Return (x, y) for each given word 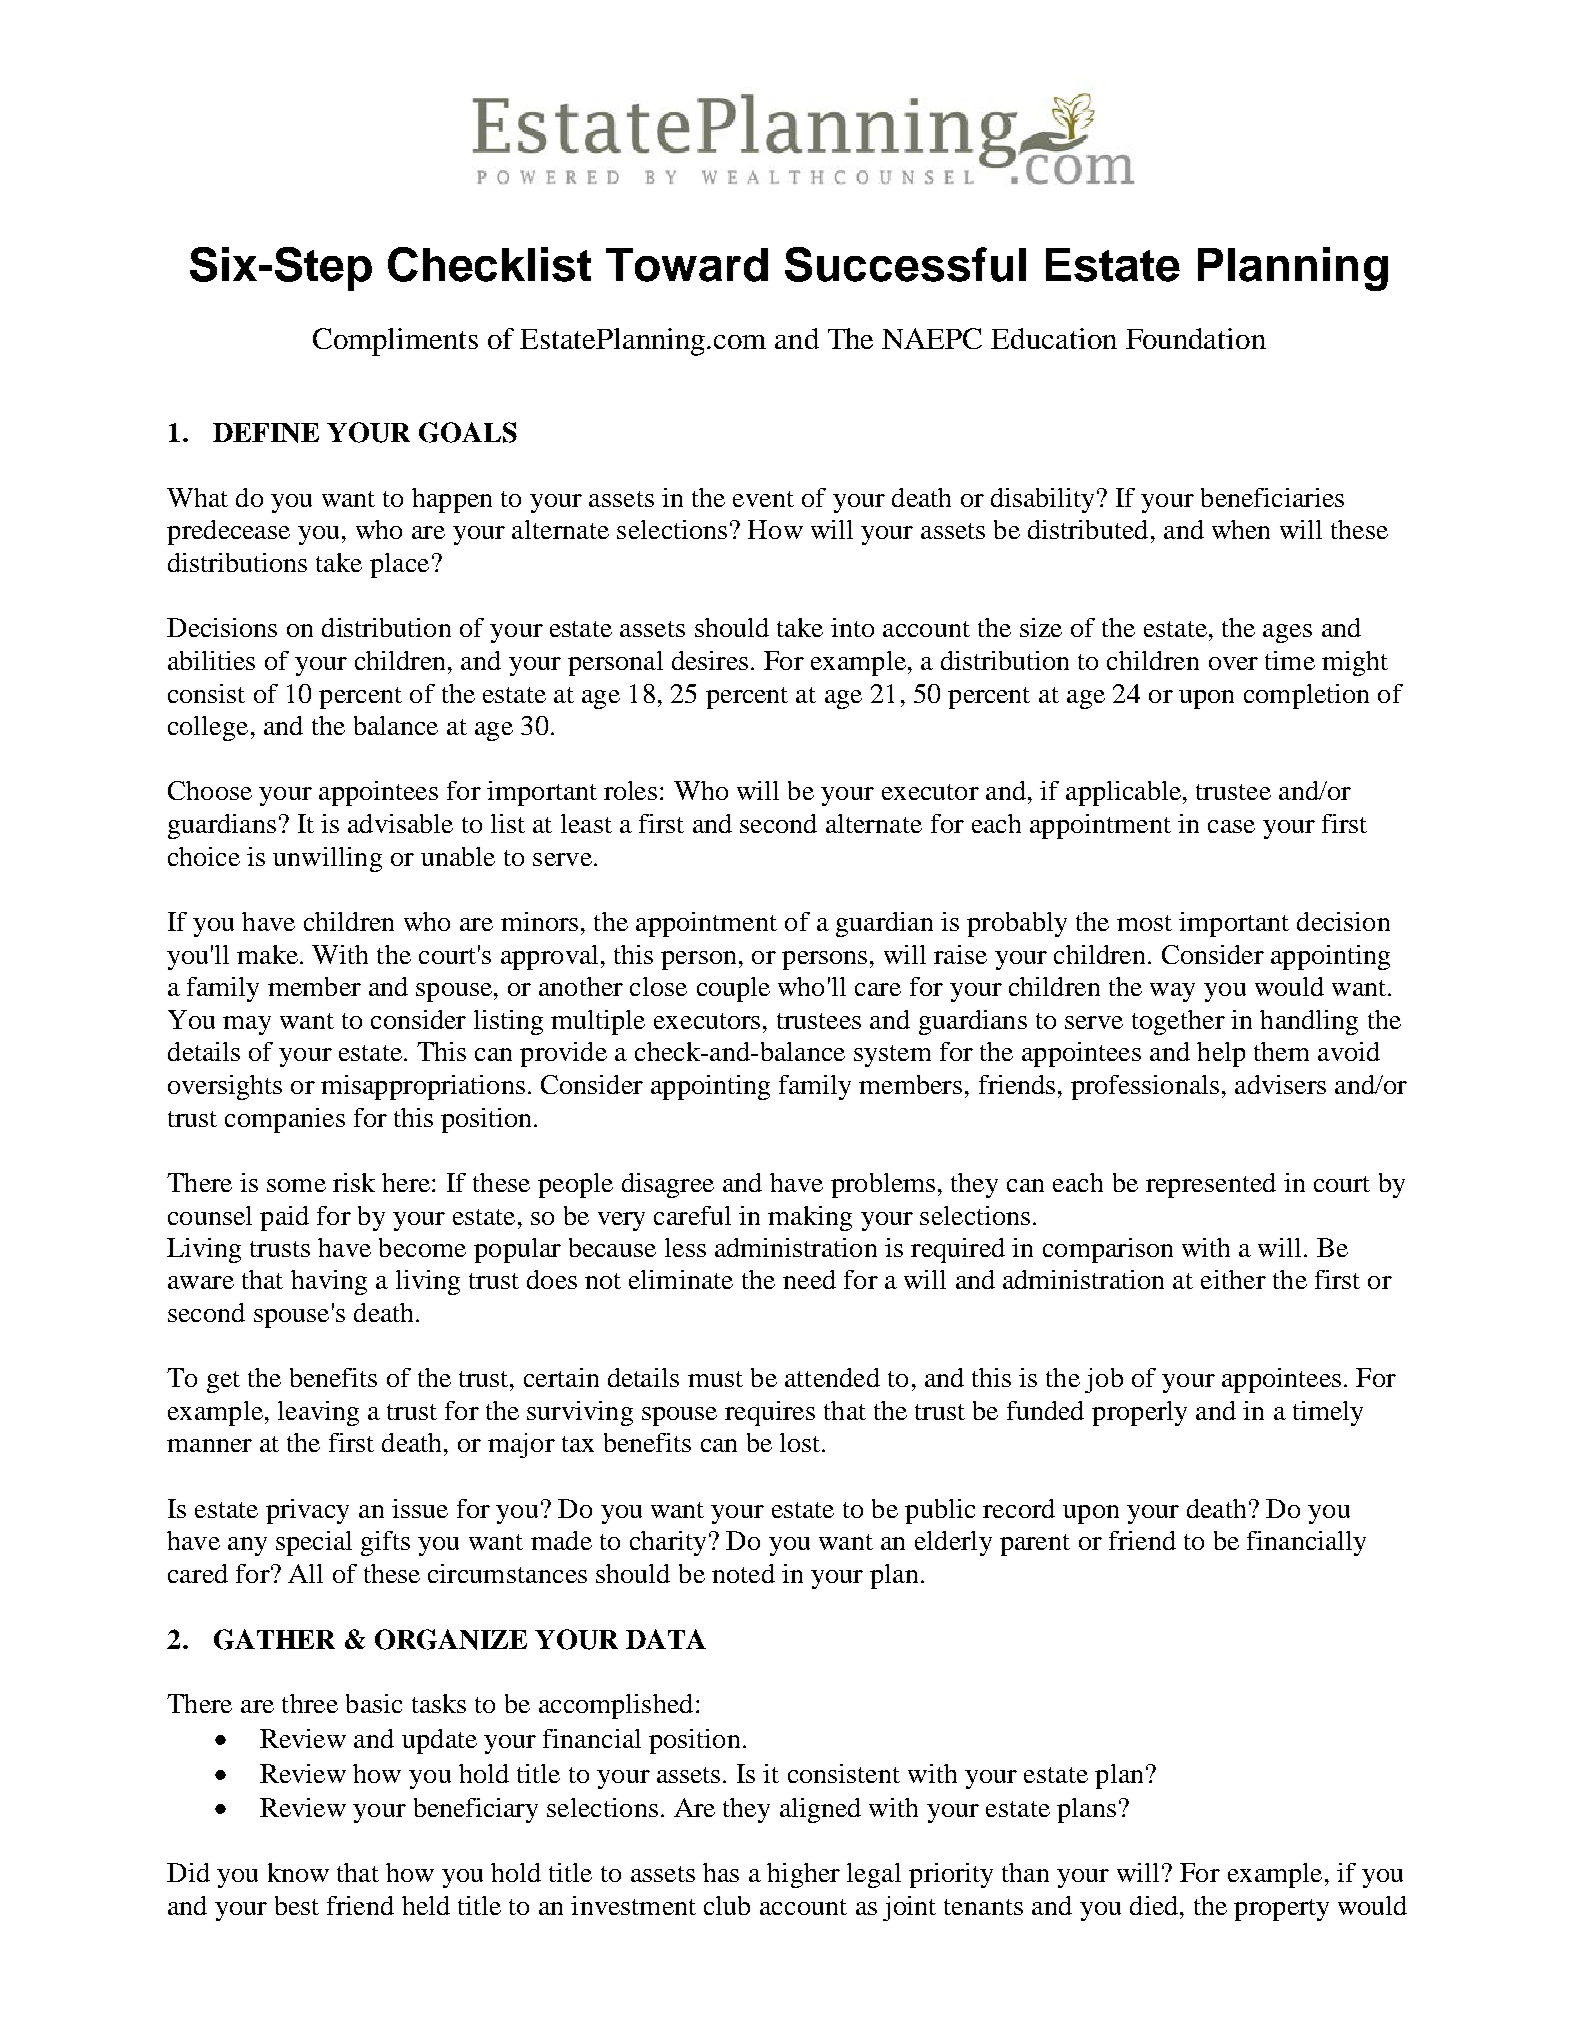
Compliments (395, 342)
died (1154, 1905)
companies (285, 1120)
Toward (687, 265)
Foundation (1196, 338)
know (298, 1872)
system (892, 1056)
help (1221, 1054)
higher (803, 1875)
